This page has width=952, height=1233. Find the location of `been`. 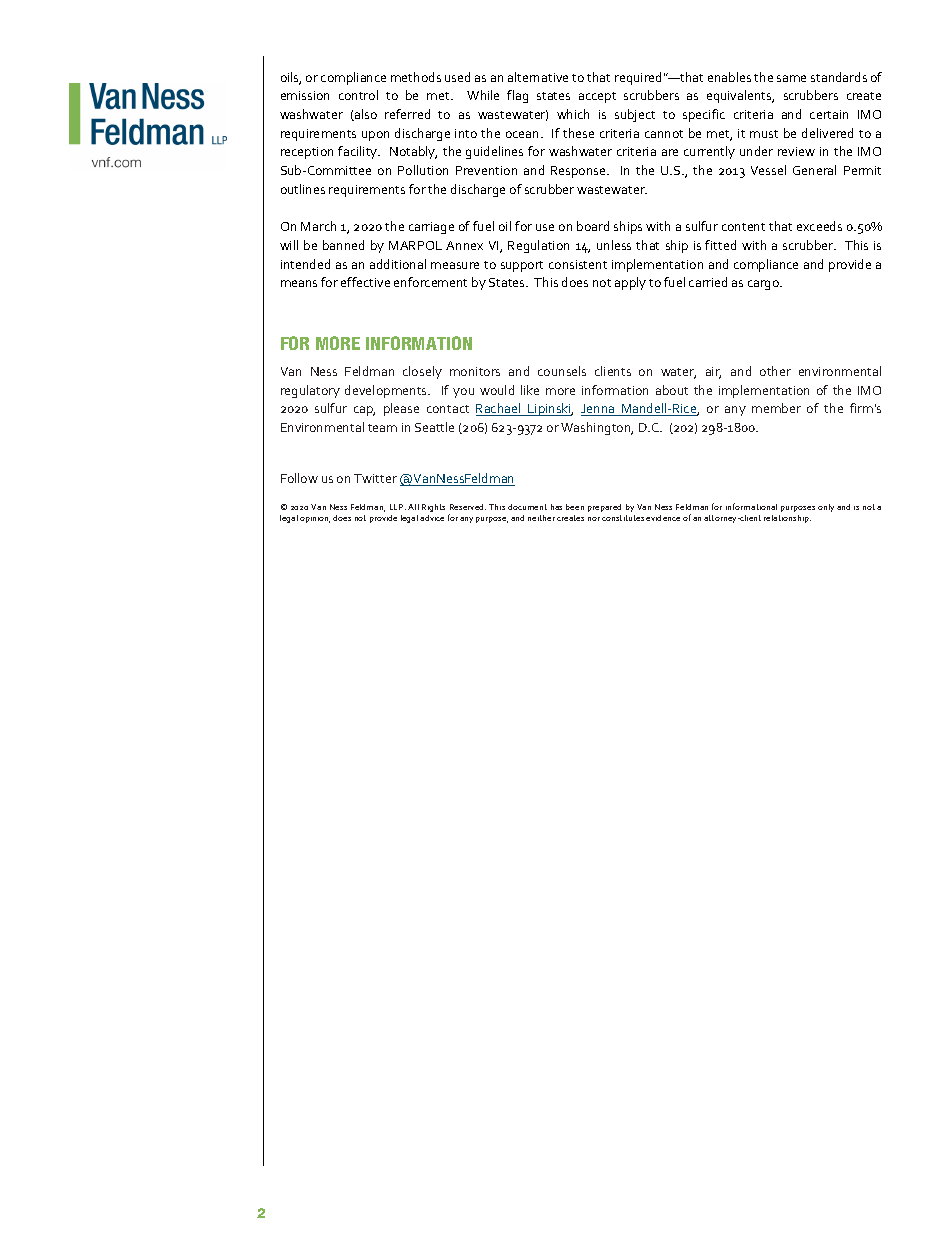

been is located at coordinates (575, 507).
